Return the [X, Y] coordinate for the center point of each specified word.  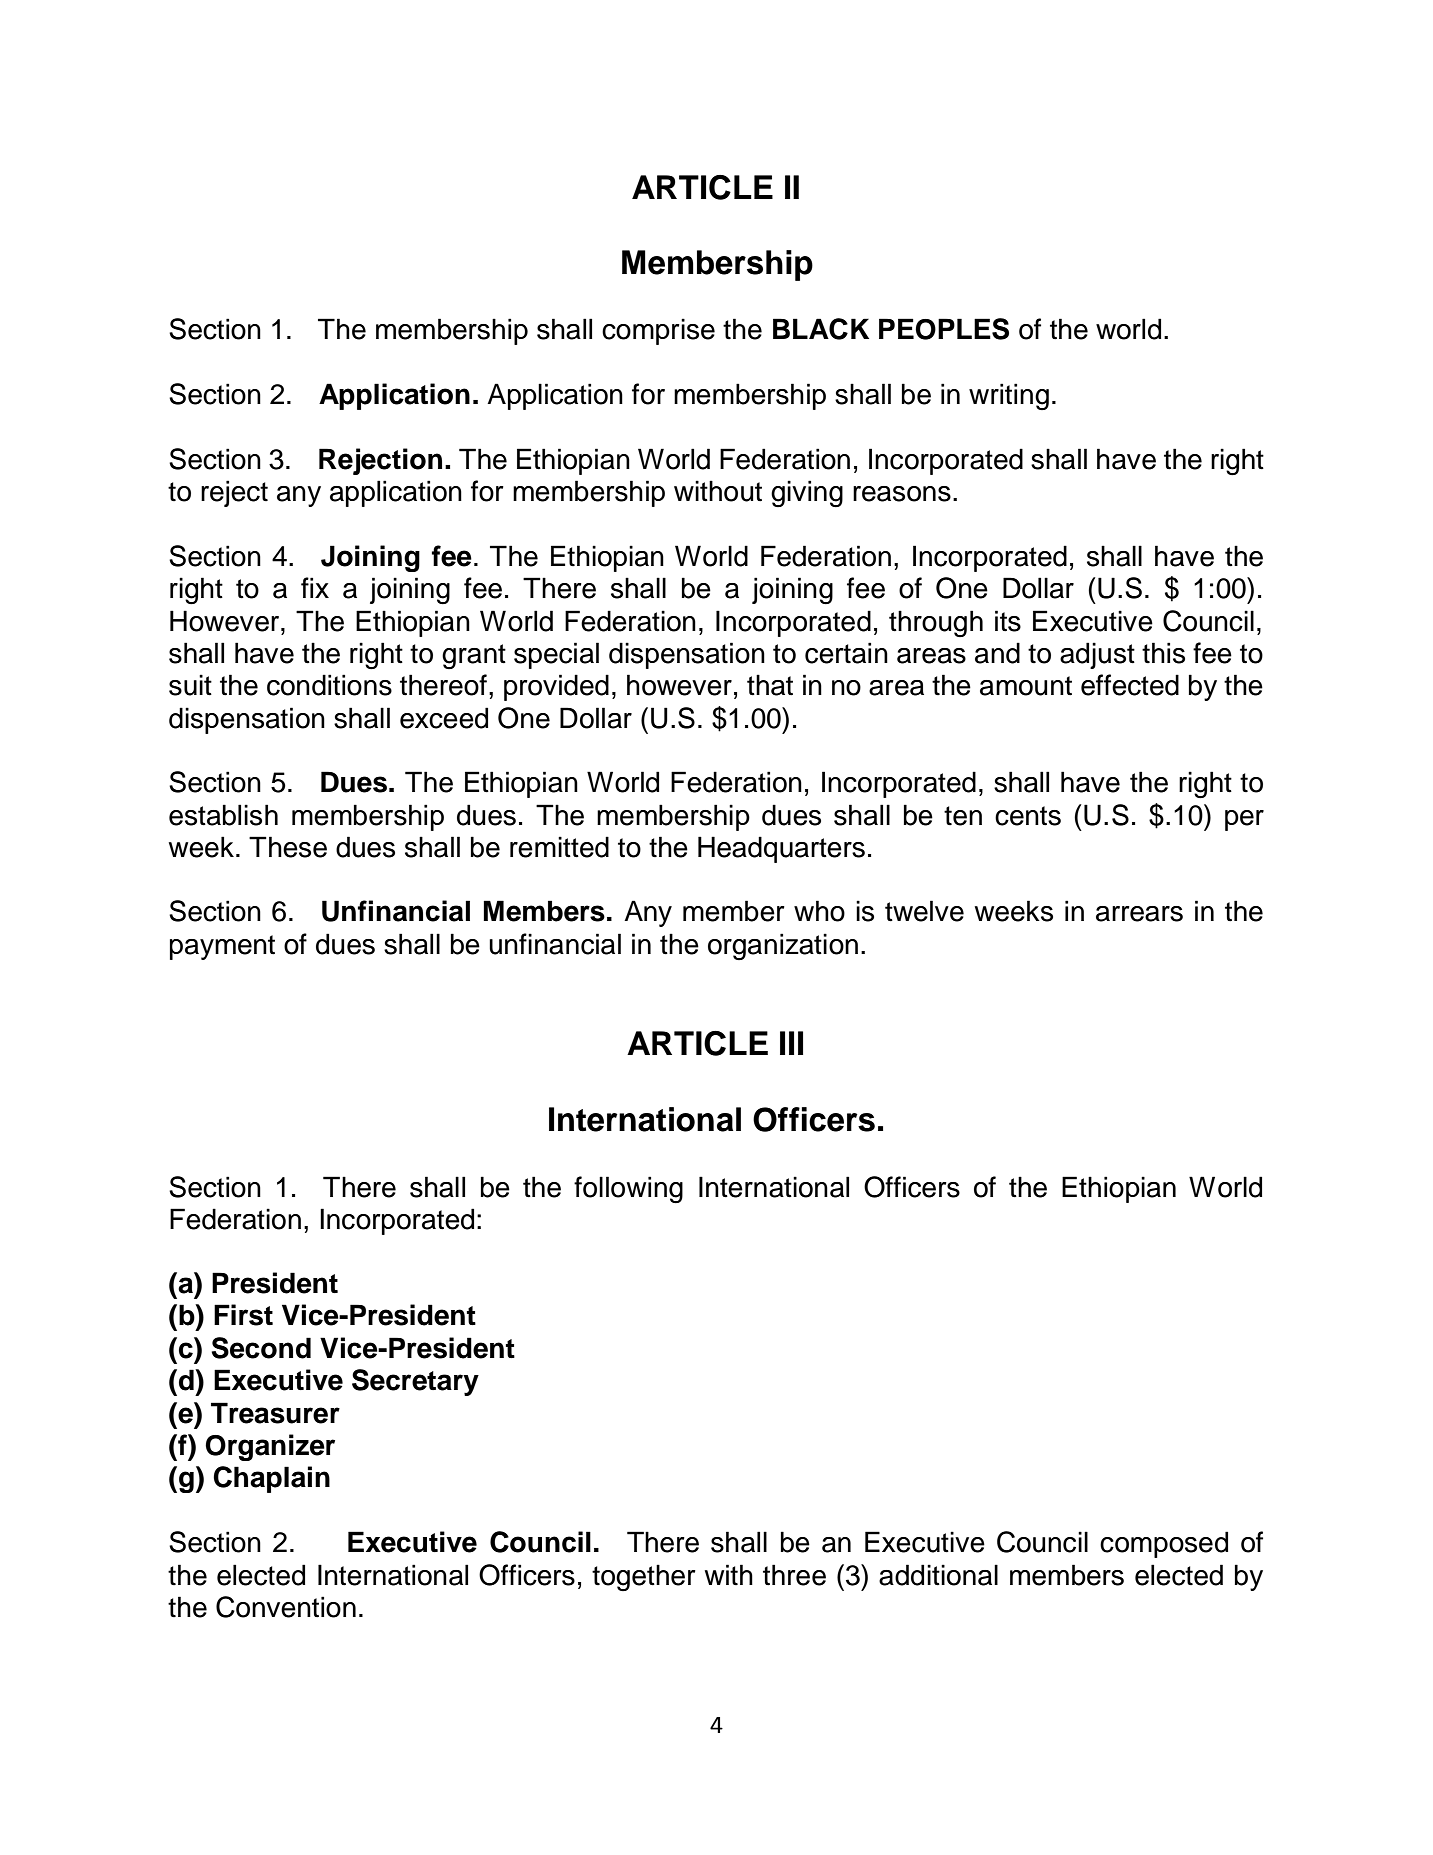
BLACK [821, 329]
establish [223, 815]
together [644, 1577]
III [791, 1043]
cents [1028, 816]
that [770, 685]
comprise [658, 331]
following [628, 1190]
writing [1009, 396]
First [243, 1315]
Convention [286, 1607]
